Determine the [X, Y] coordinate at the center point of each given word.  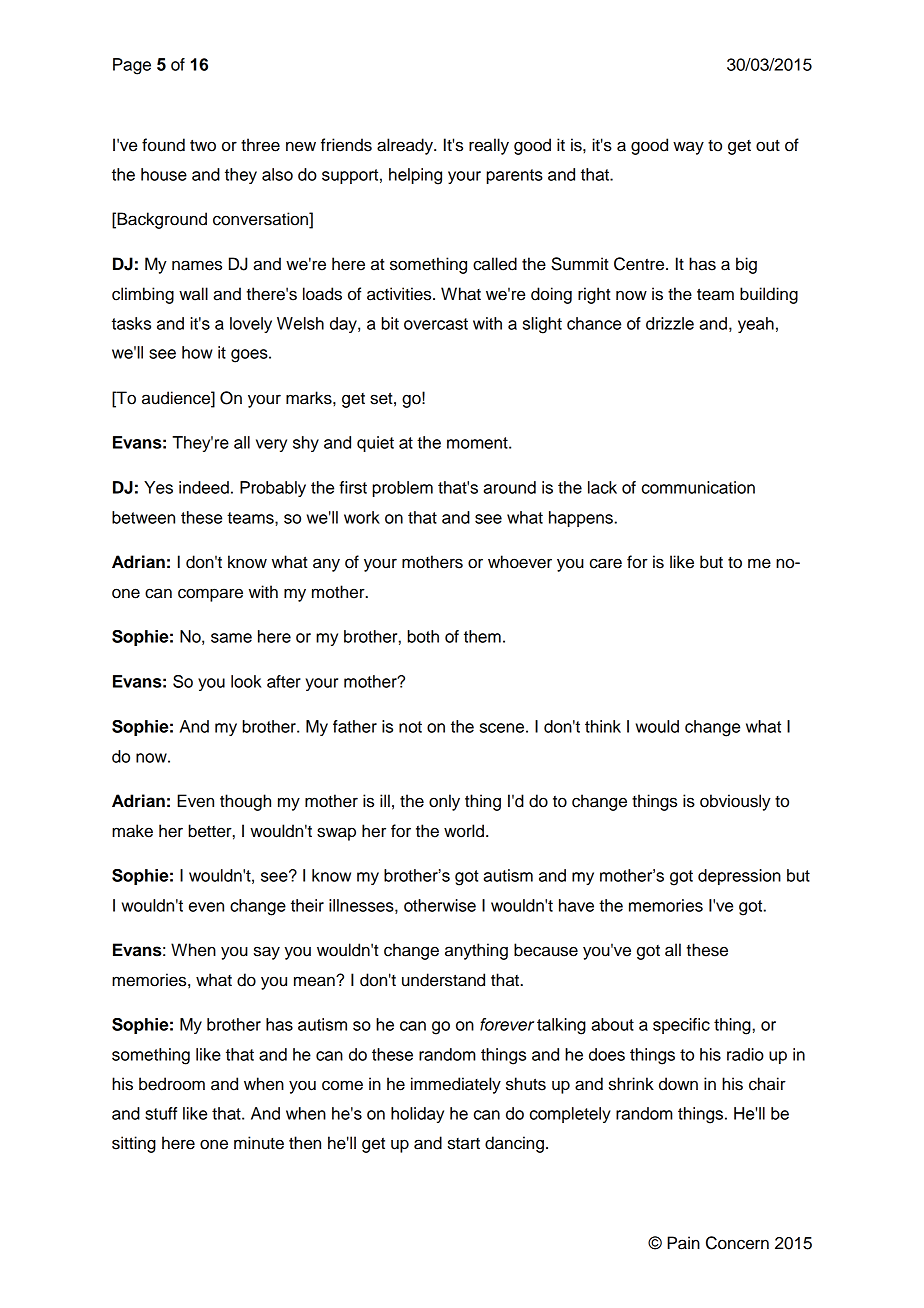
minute [259, 1143]
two [203, 146]
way [688, 148]
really [489, 146]
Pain [683, 1243]
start [464, 1144]
